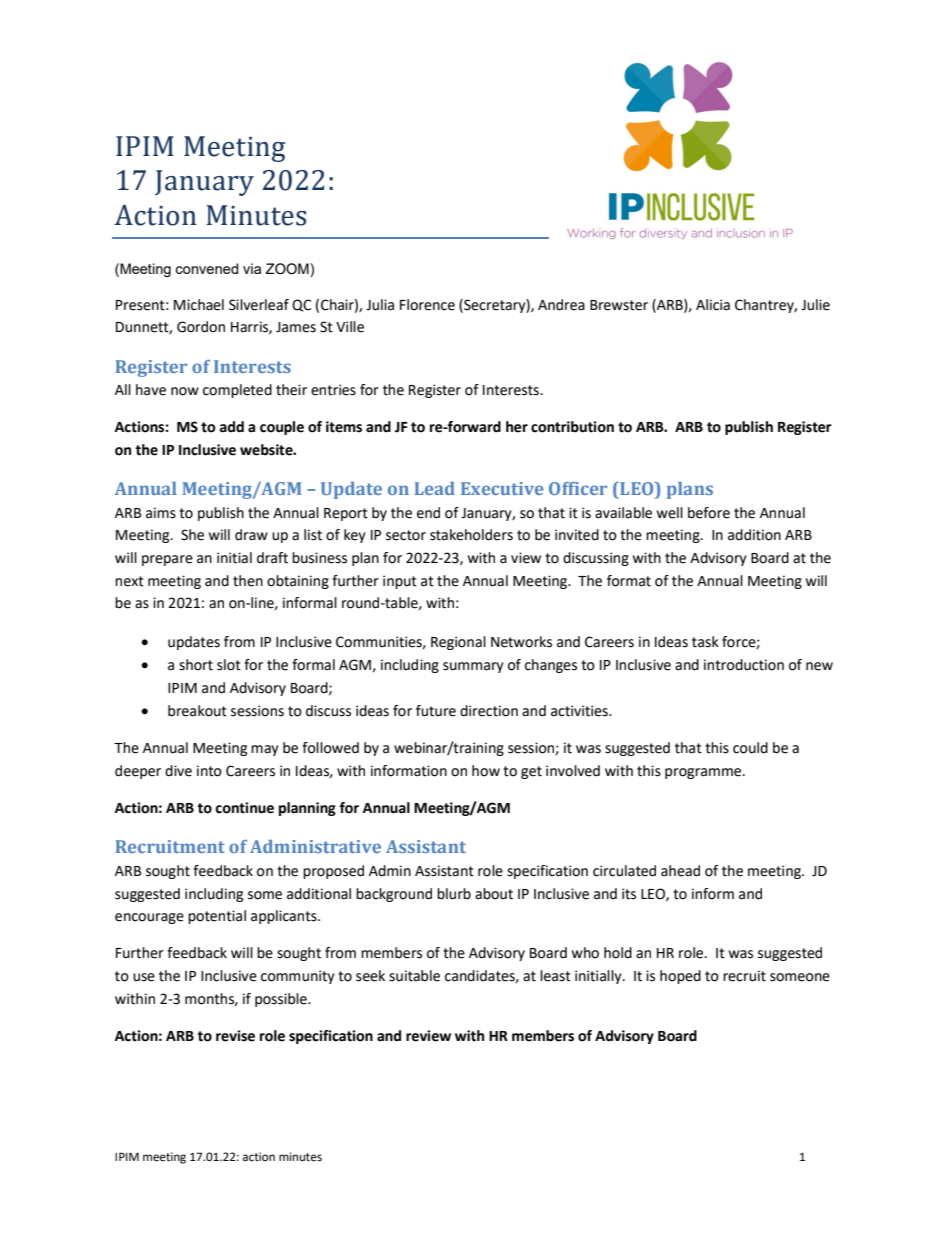 This screenshot has height=1233, width=952. Describe the element at coordinates (713, 305) in the screenshot. I see `Alicia` at that location.
